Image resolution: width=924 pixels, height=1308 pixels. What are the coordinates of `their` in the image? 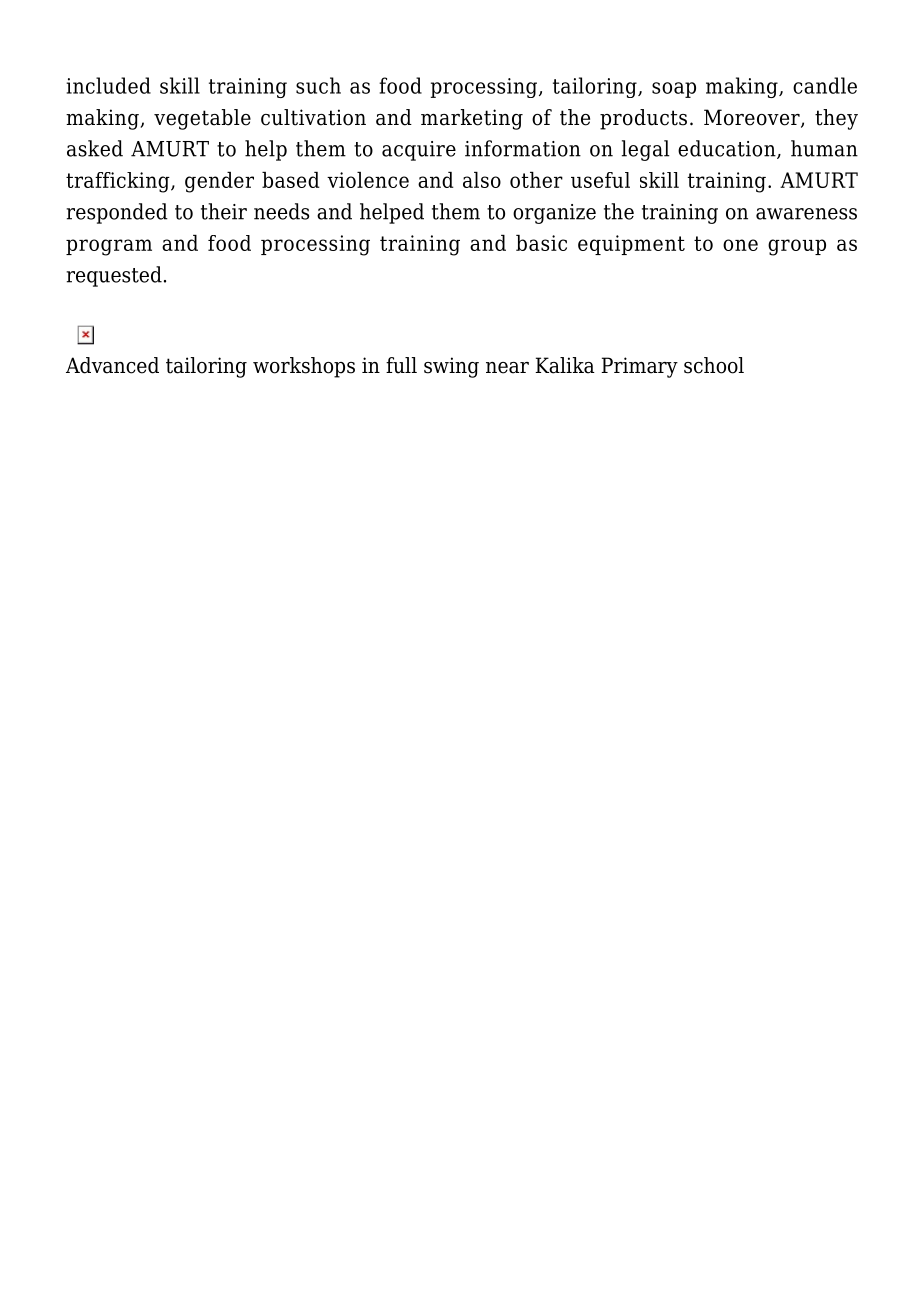 It's located at (224, 211).
